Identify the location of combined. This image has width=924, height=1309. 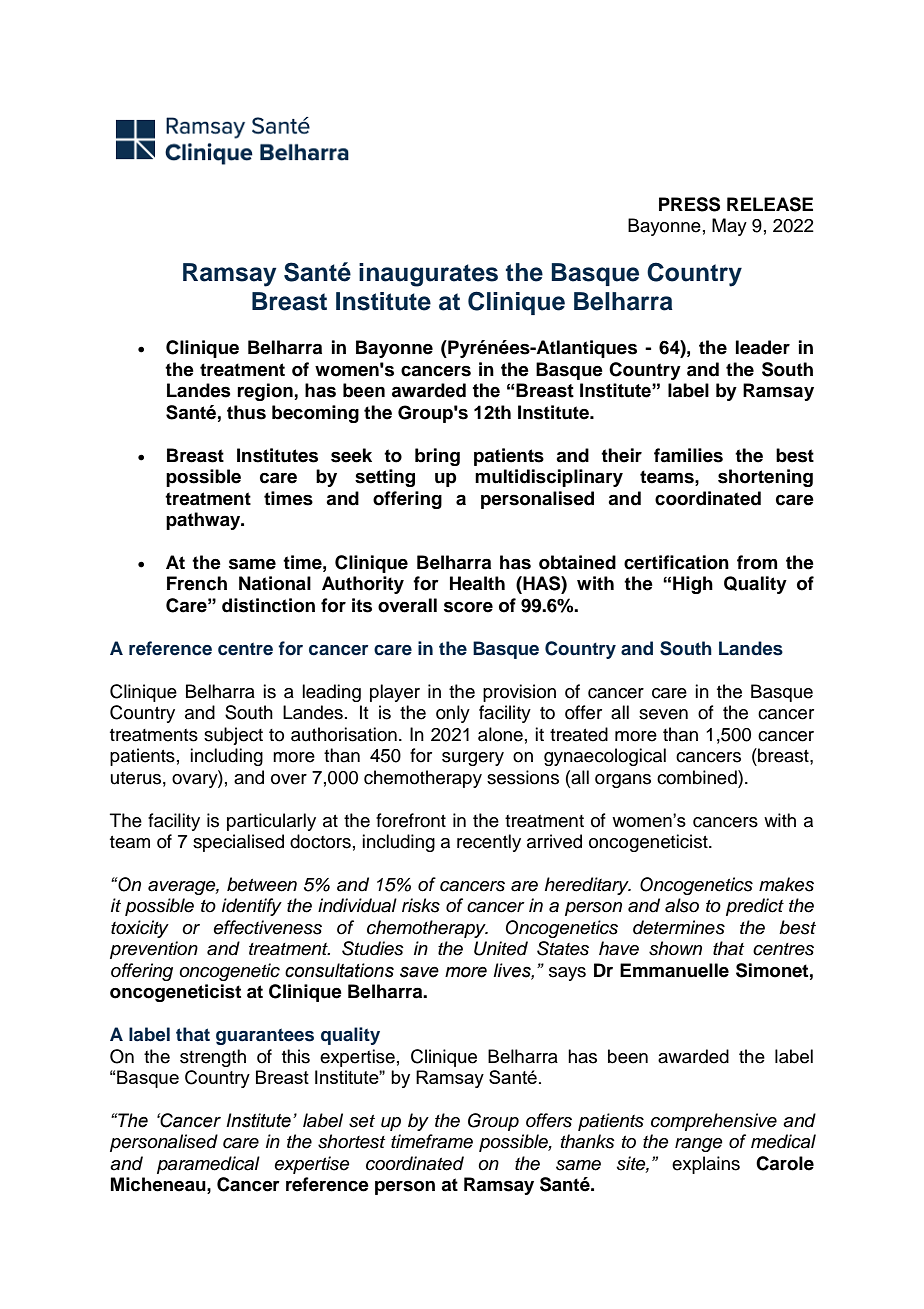
(698, 777).
